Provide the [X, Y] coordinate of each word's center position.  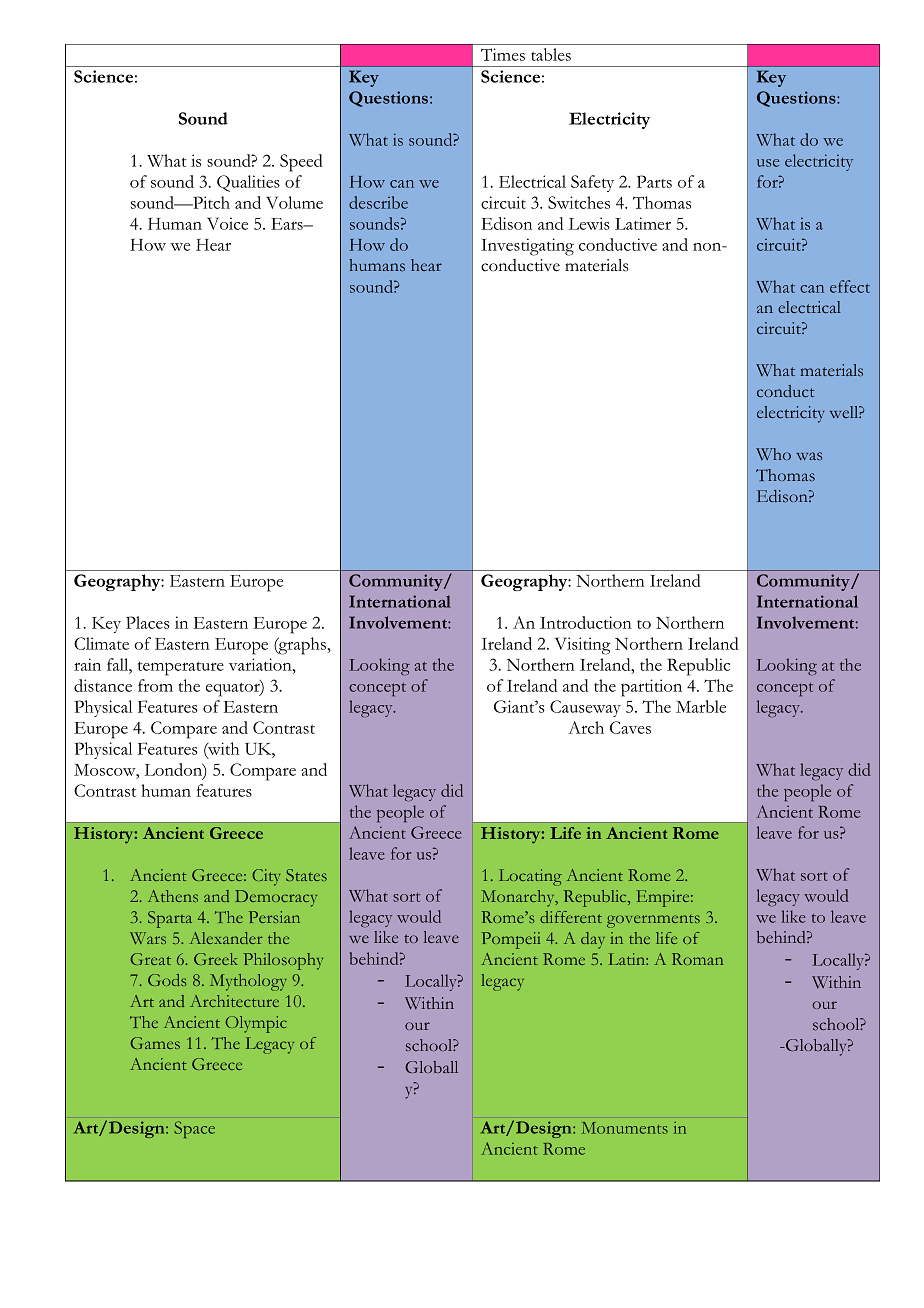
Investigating [527, 247]
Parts [654, 181]
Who [773, 454]
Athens [173, 896]
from [155, 685]
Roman [697, 959]
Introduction [586, 622]
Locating [530, 877]
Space [194, 1129]
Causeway [585, 708]
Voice [227, 223]
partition [651, 688]
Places [148, 622]
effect [850, 286]
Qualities [248, 183]
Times [503, 54]
